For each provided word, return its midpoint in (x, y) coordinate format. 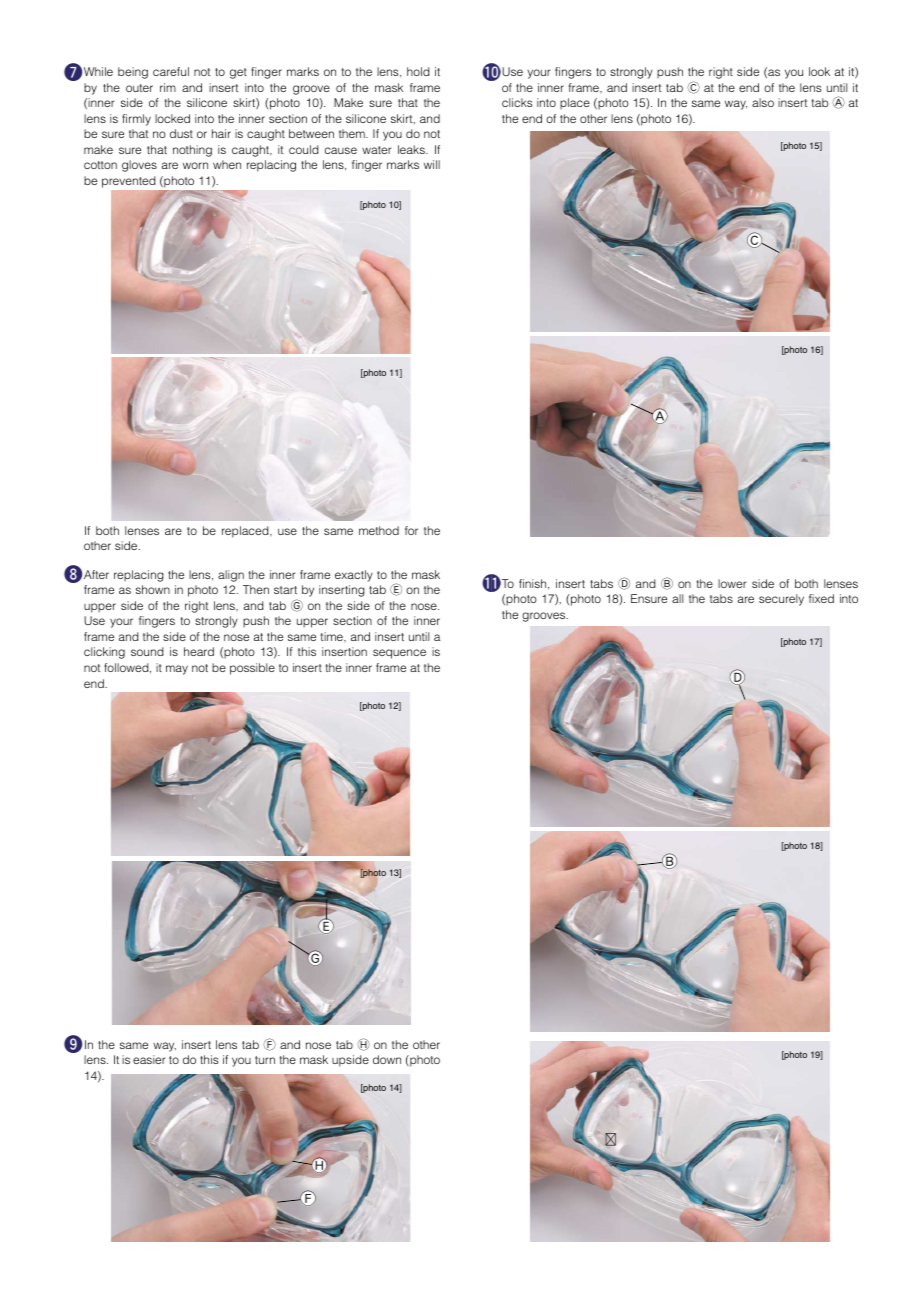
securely (781, 600)
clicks (517, 102)
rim (168, 87)
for (411, 530)
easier (149, 1059)
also (763, 102)
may (177, 670)
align (231, 576)
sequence (399, 654)
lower (732, 583)
